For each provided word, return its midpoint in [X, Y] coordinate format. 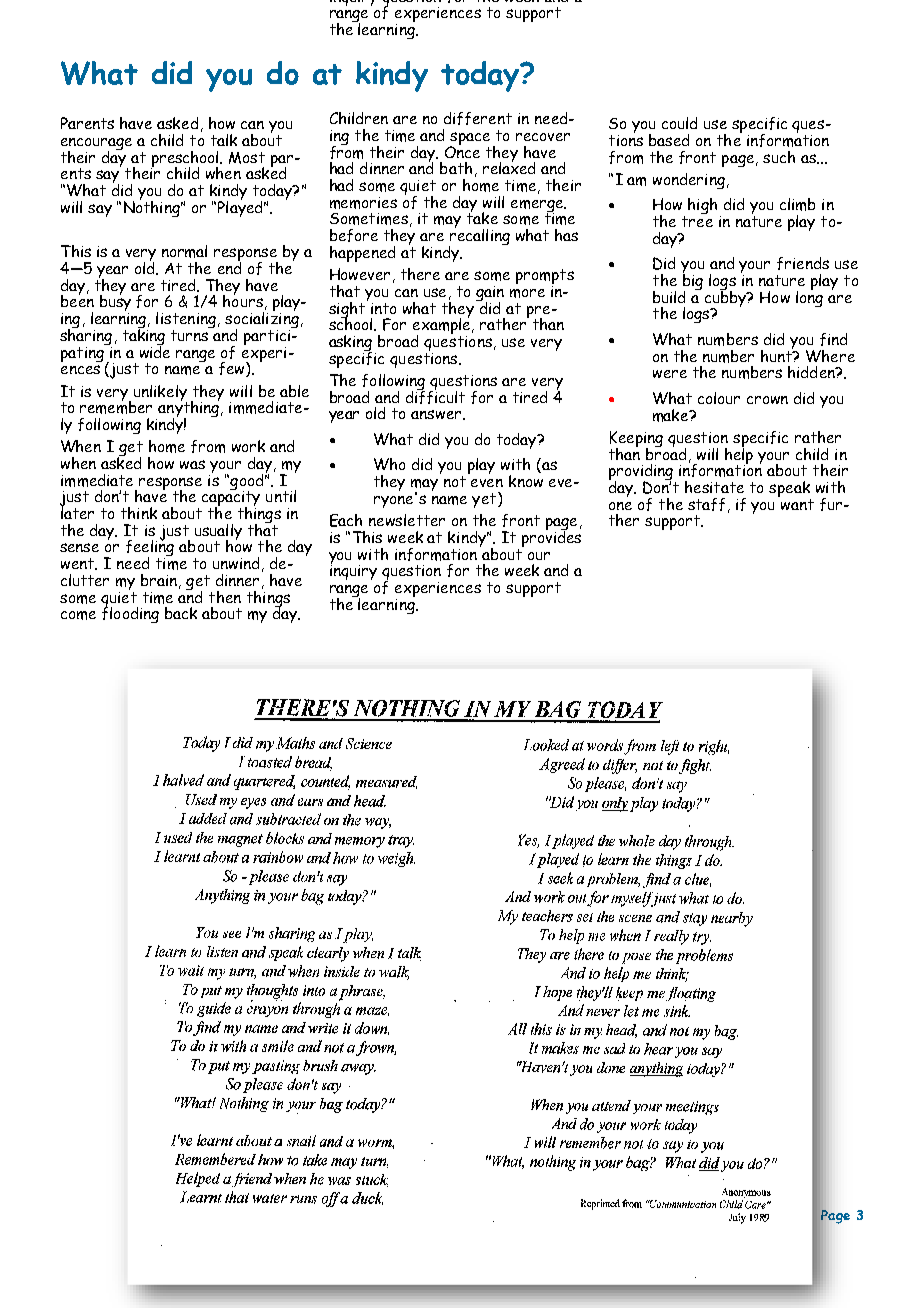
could [679, 123]
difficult [435, 396]
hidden [812, 372]
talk [224, 140]
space [469, 140]
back [181, 613]
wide [155, 350]
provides [551, 537]
